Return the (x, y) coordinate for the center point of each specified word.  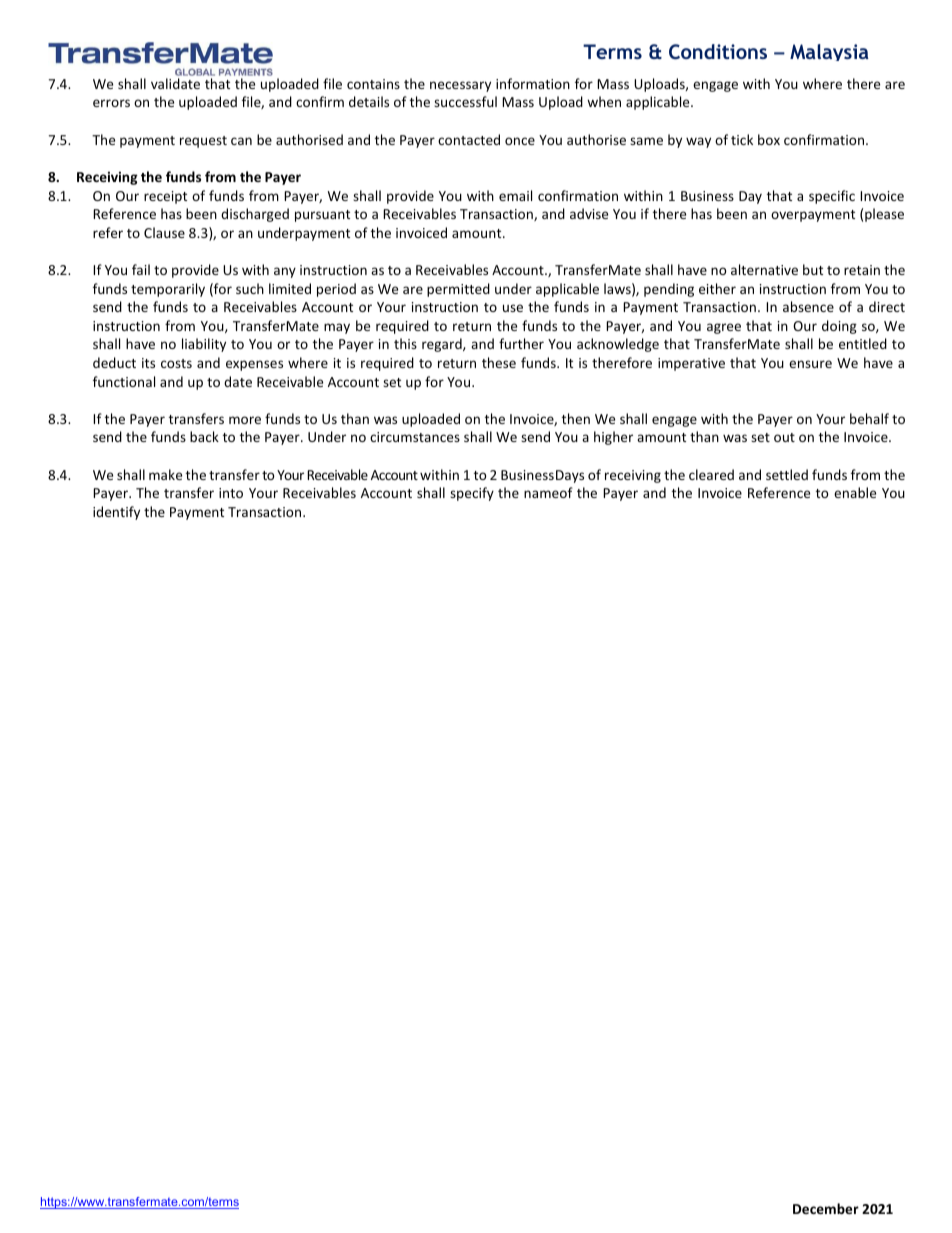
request (203, 142)
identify (116, 513)
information (533, 83)
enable (855, 492)
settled (787, 474)
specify (472, 494)
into (231, 493)
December (826, 1208)
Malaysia (829, 52)
